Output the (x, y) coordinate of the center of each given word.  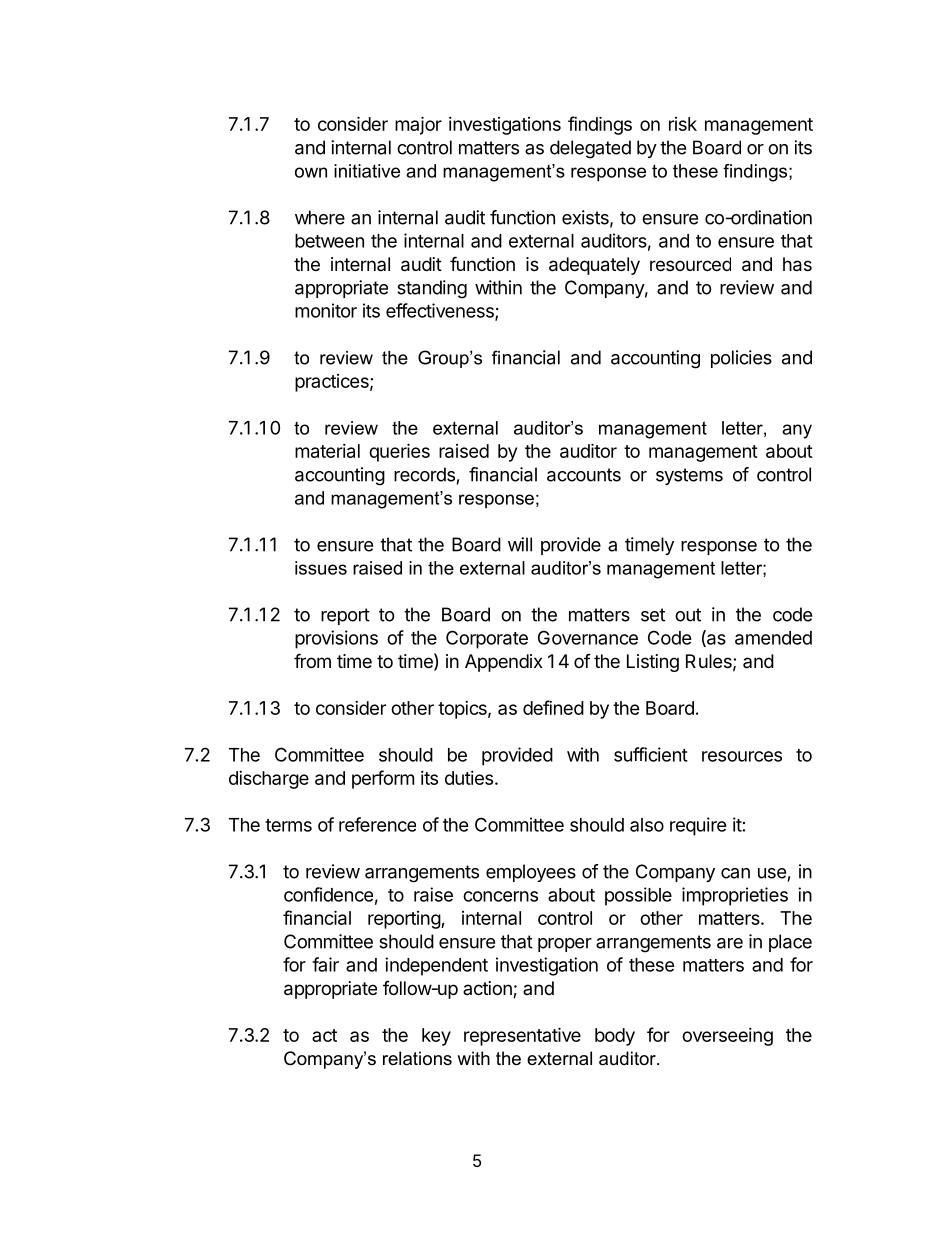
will (520, 544)
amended (773, 638)
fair (325, 964)
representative (522, 1036)
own (311, 172)
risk (683, 124)
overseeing (727, 1037)
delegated (590, 149)
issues (321, 568)
